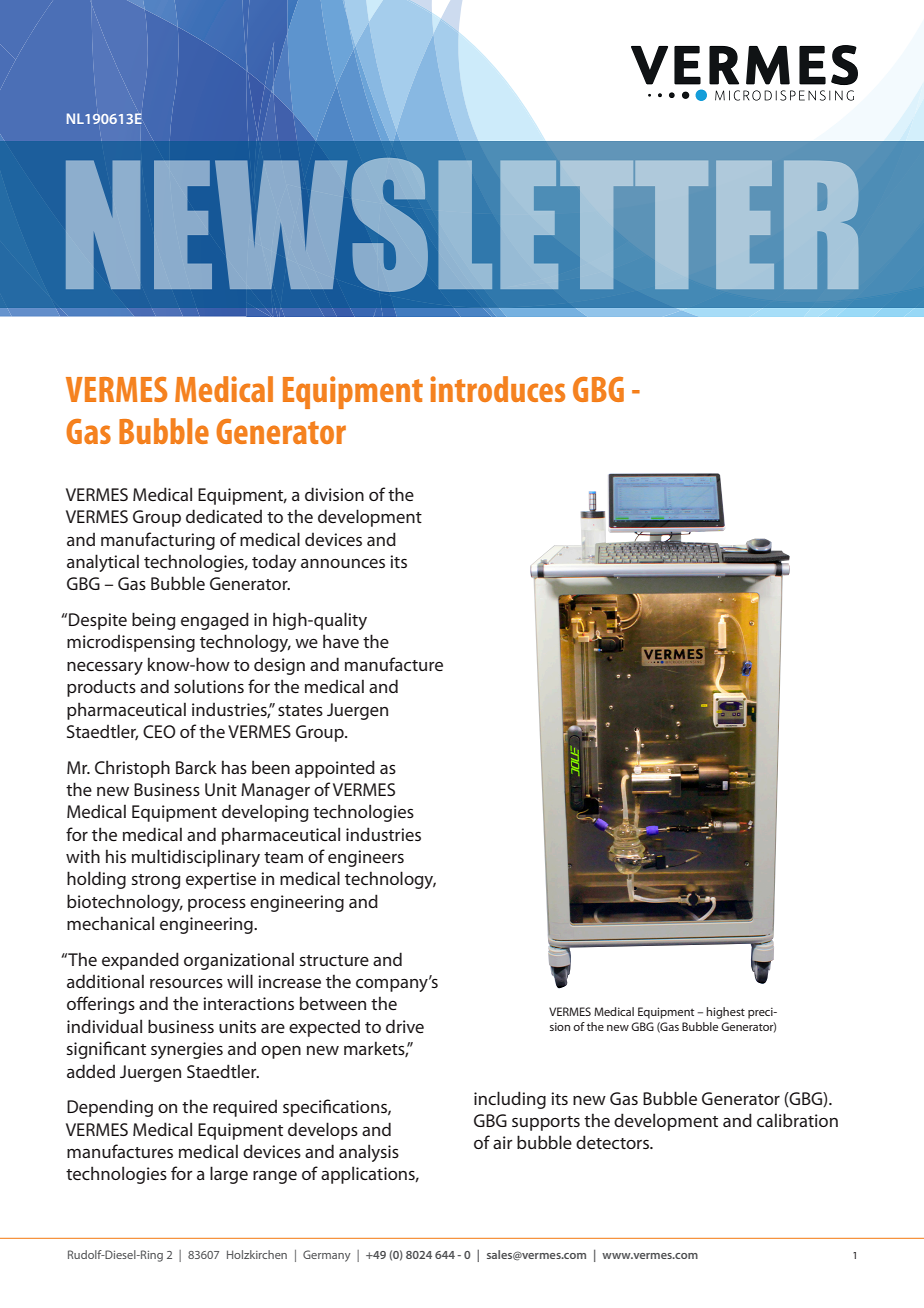 The width and height of the document is (924, 1308). What do you see at coordinates (497, 389) in the document?
I see `introduces` at bounding box center [497, 389].
